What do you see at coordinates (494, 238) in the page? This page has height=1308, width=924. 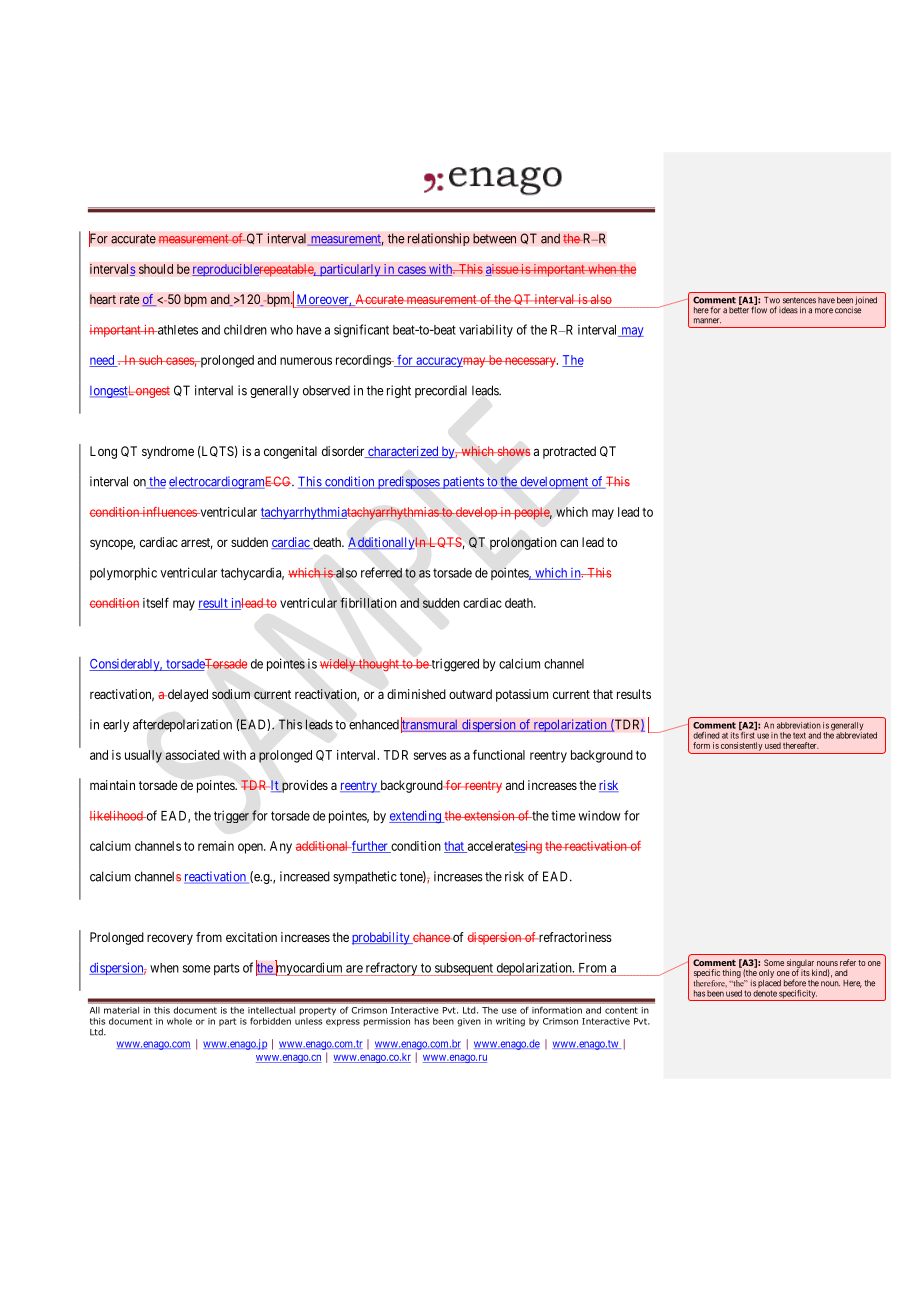 I see `between` at bounding box center [494, 238].
